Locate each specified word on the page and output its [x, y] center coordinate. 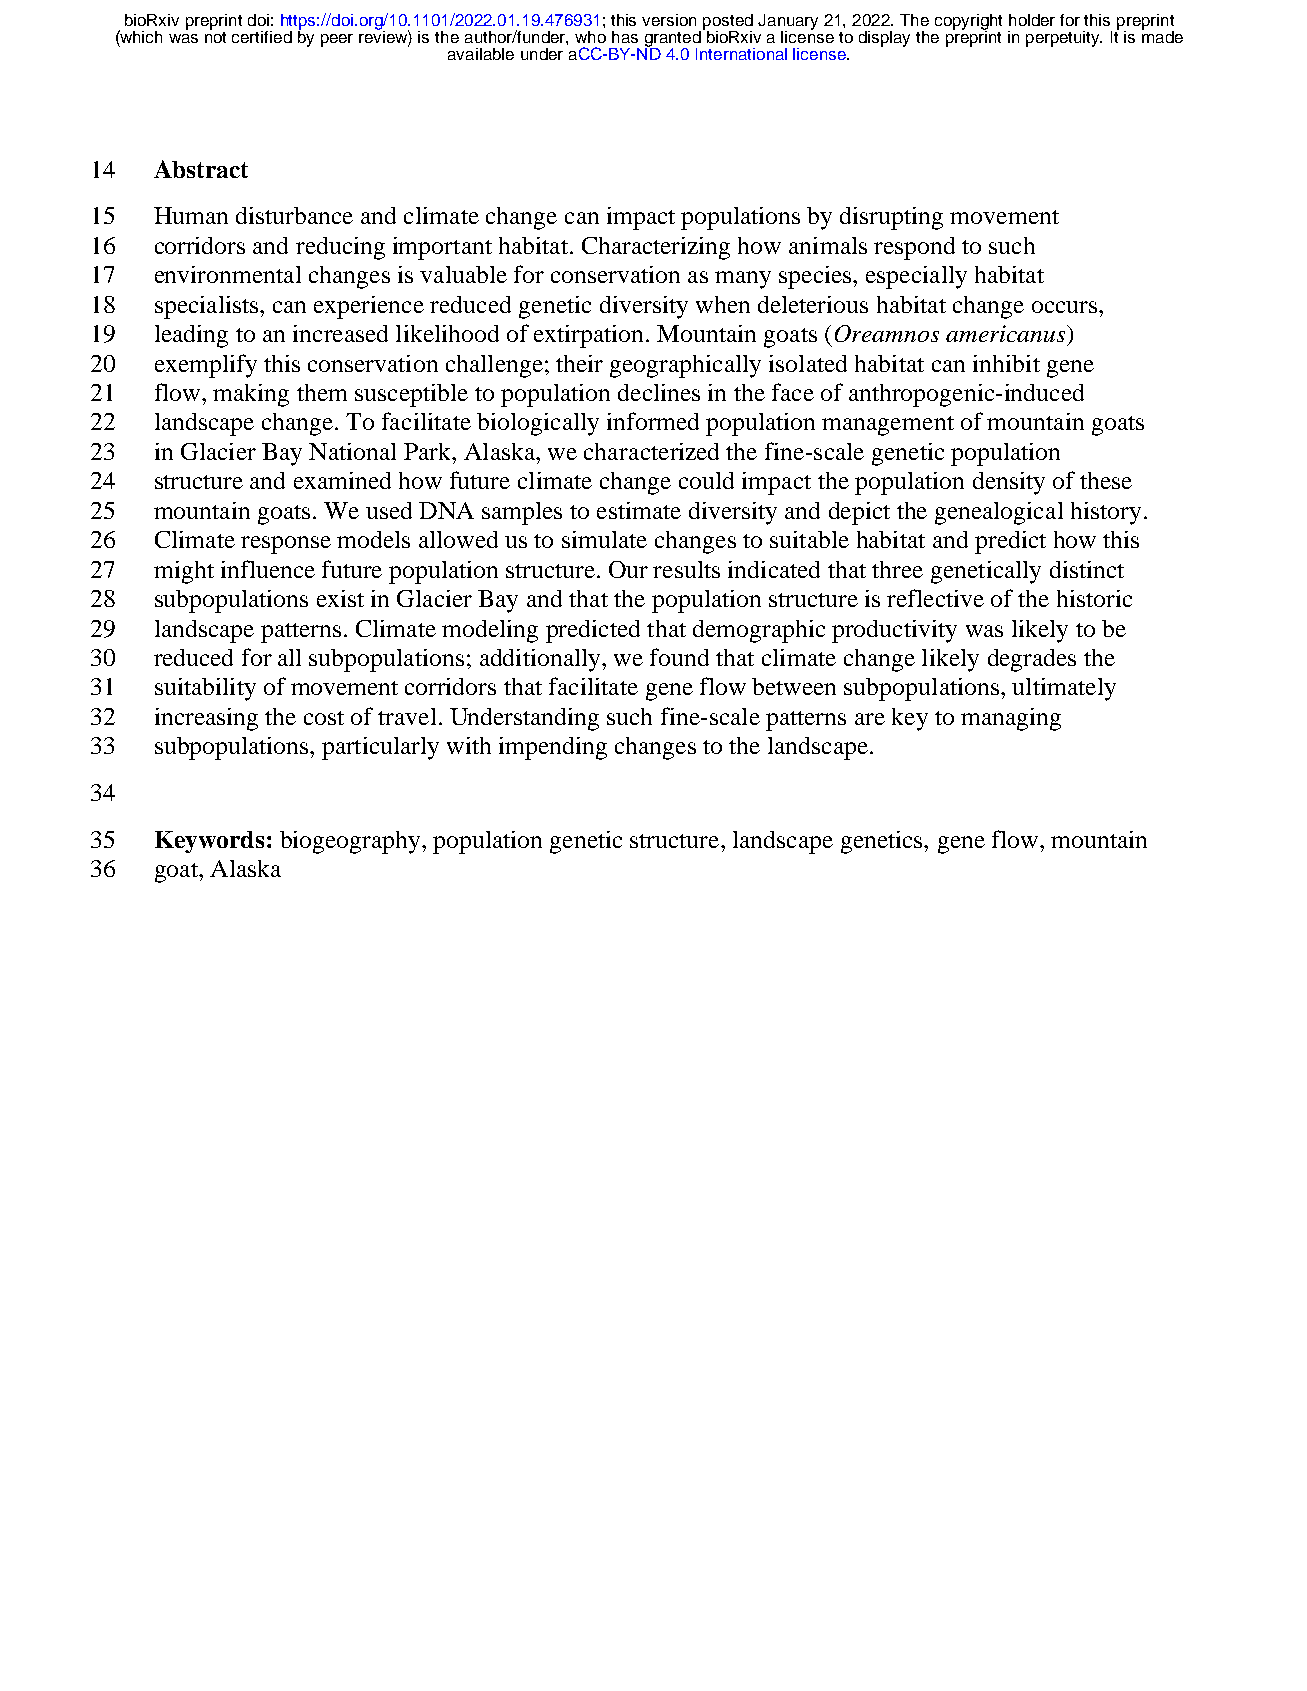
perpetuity [1064, 39]
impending [553, 748]
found [679, 657]
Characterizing [656, 248]
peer [337, 40]
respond [914, 248]
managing [1011, 719]
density [1009, 483]
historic [1094, 598]
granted [673, 40]
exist [340, 598]
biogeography [351, 842]
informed [653, 421]
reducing [340, 248]
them [322, 392]
